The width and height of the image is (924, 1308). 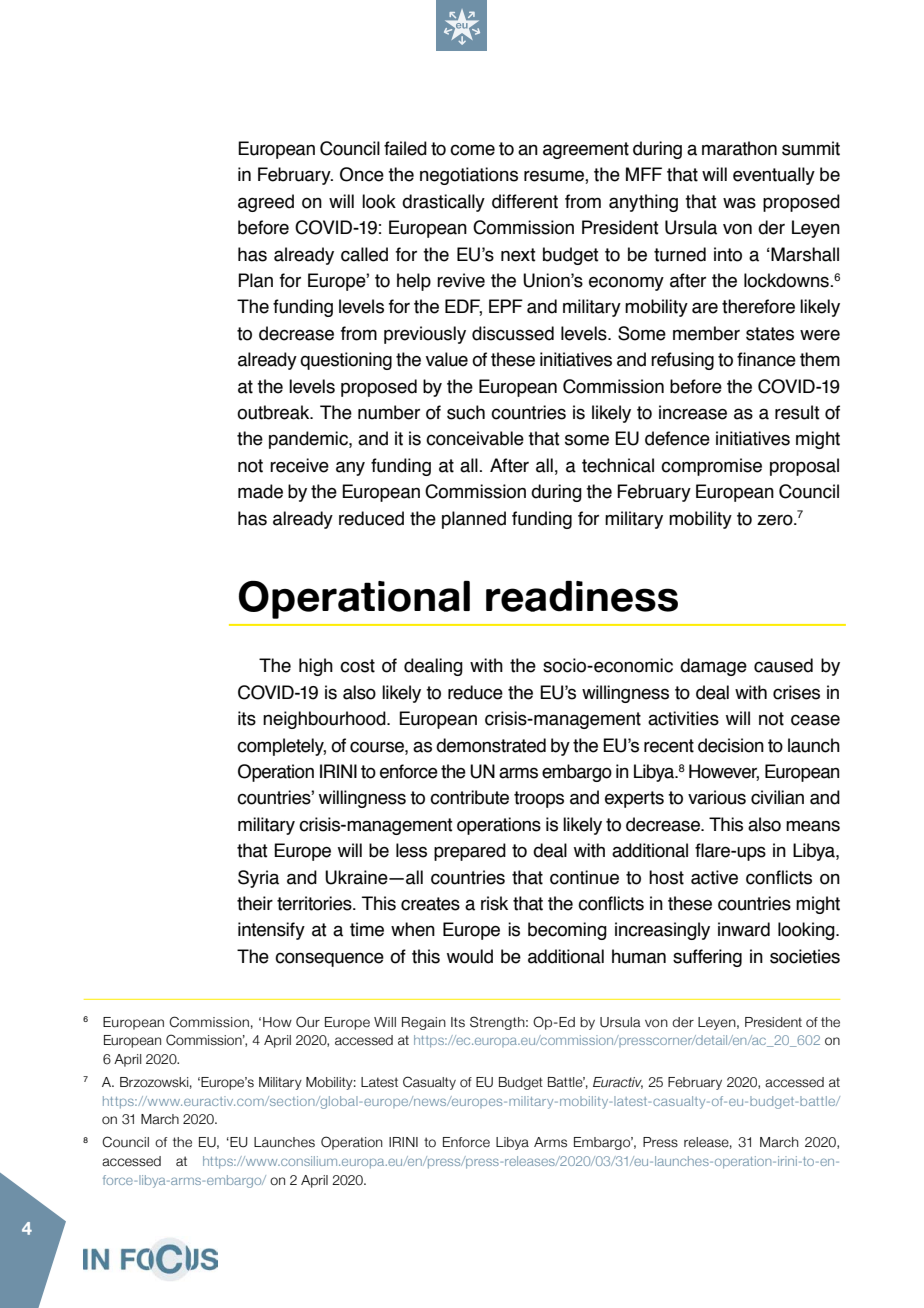 I want to click on high, so click(x=316, y=667).
